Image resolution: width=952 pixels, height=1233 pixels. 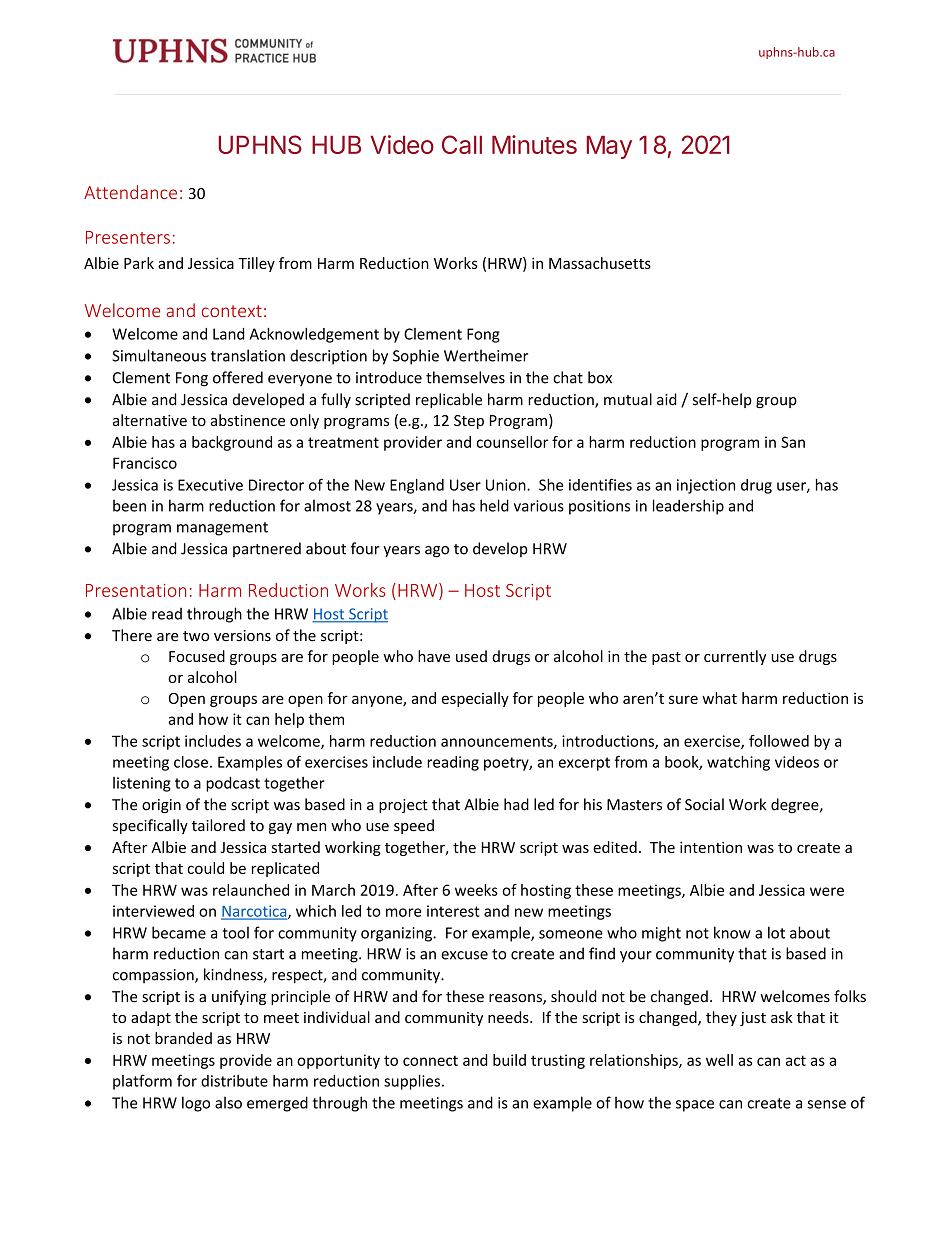 What do you see at coordinates (233, 784) in the page?
I see `podcast` at bounding box center [233, 784].
